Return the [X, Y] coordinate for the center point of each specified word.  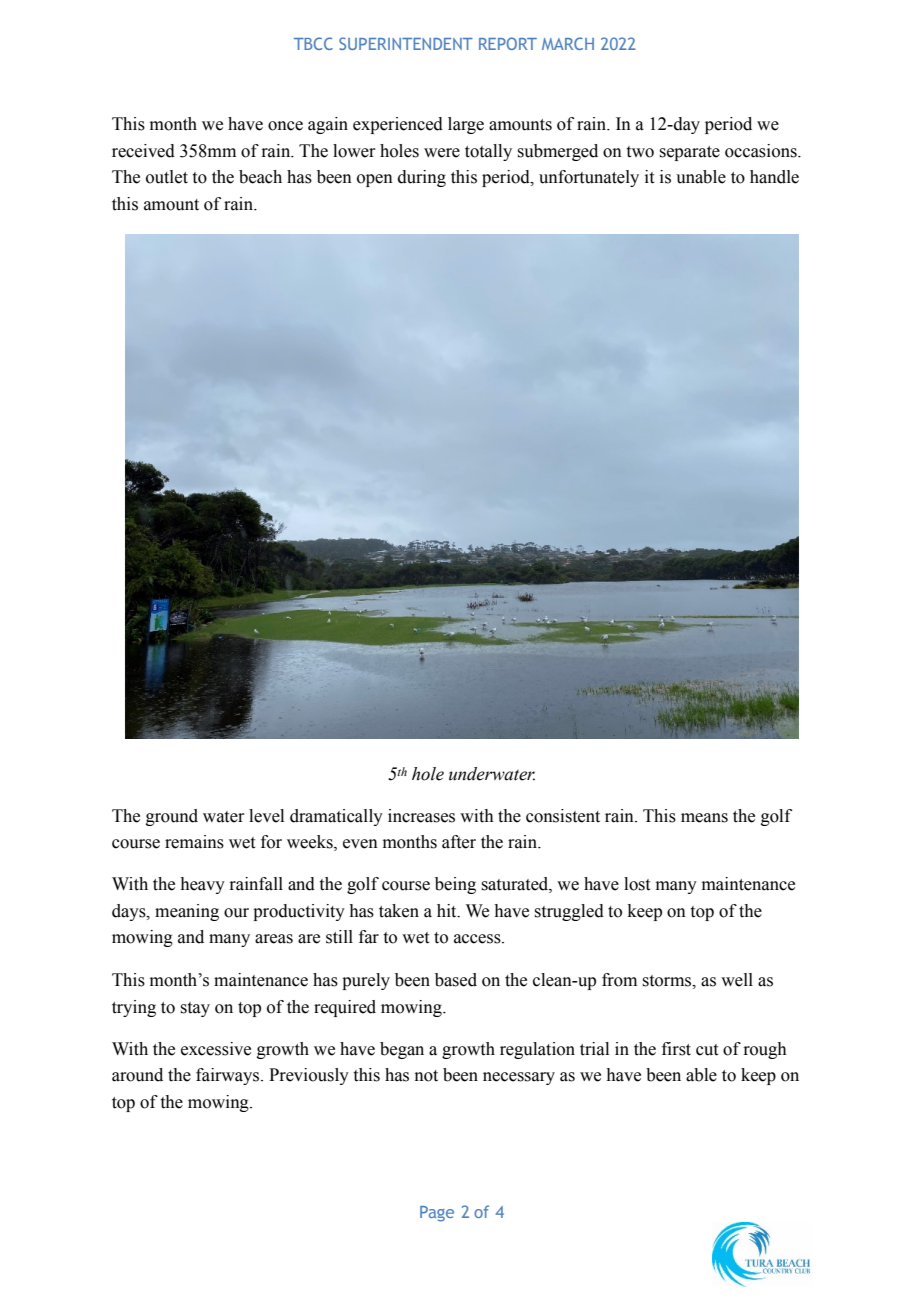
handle [774, 177]
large [466, 125]
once [285, 126]
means [704, 818]
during [422, 178]
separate [689, 153]
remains [194, 842]
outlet [167, 177]
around [137, 1075]
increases [421, 816]
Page [437, 1214]
